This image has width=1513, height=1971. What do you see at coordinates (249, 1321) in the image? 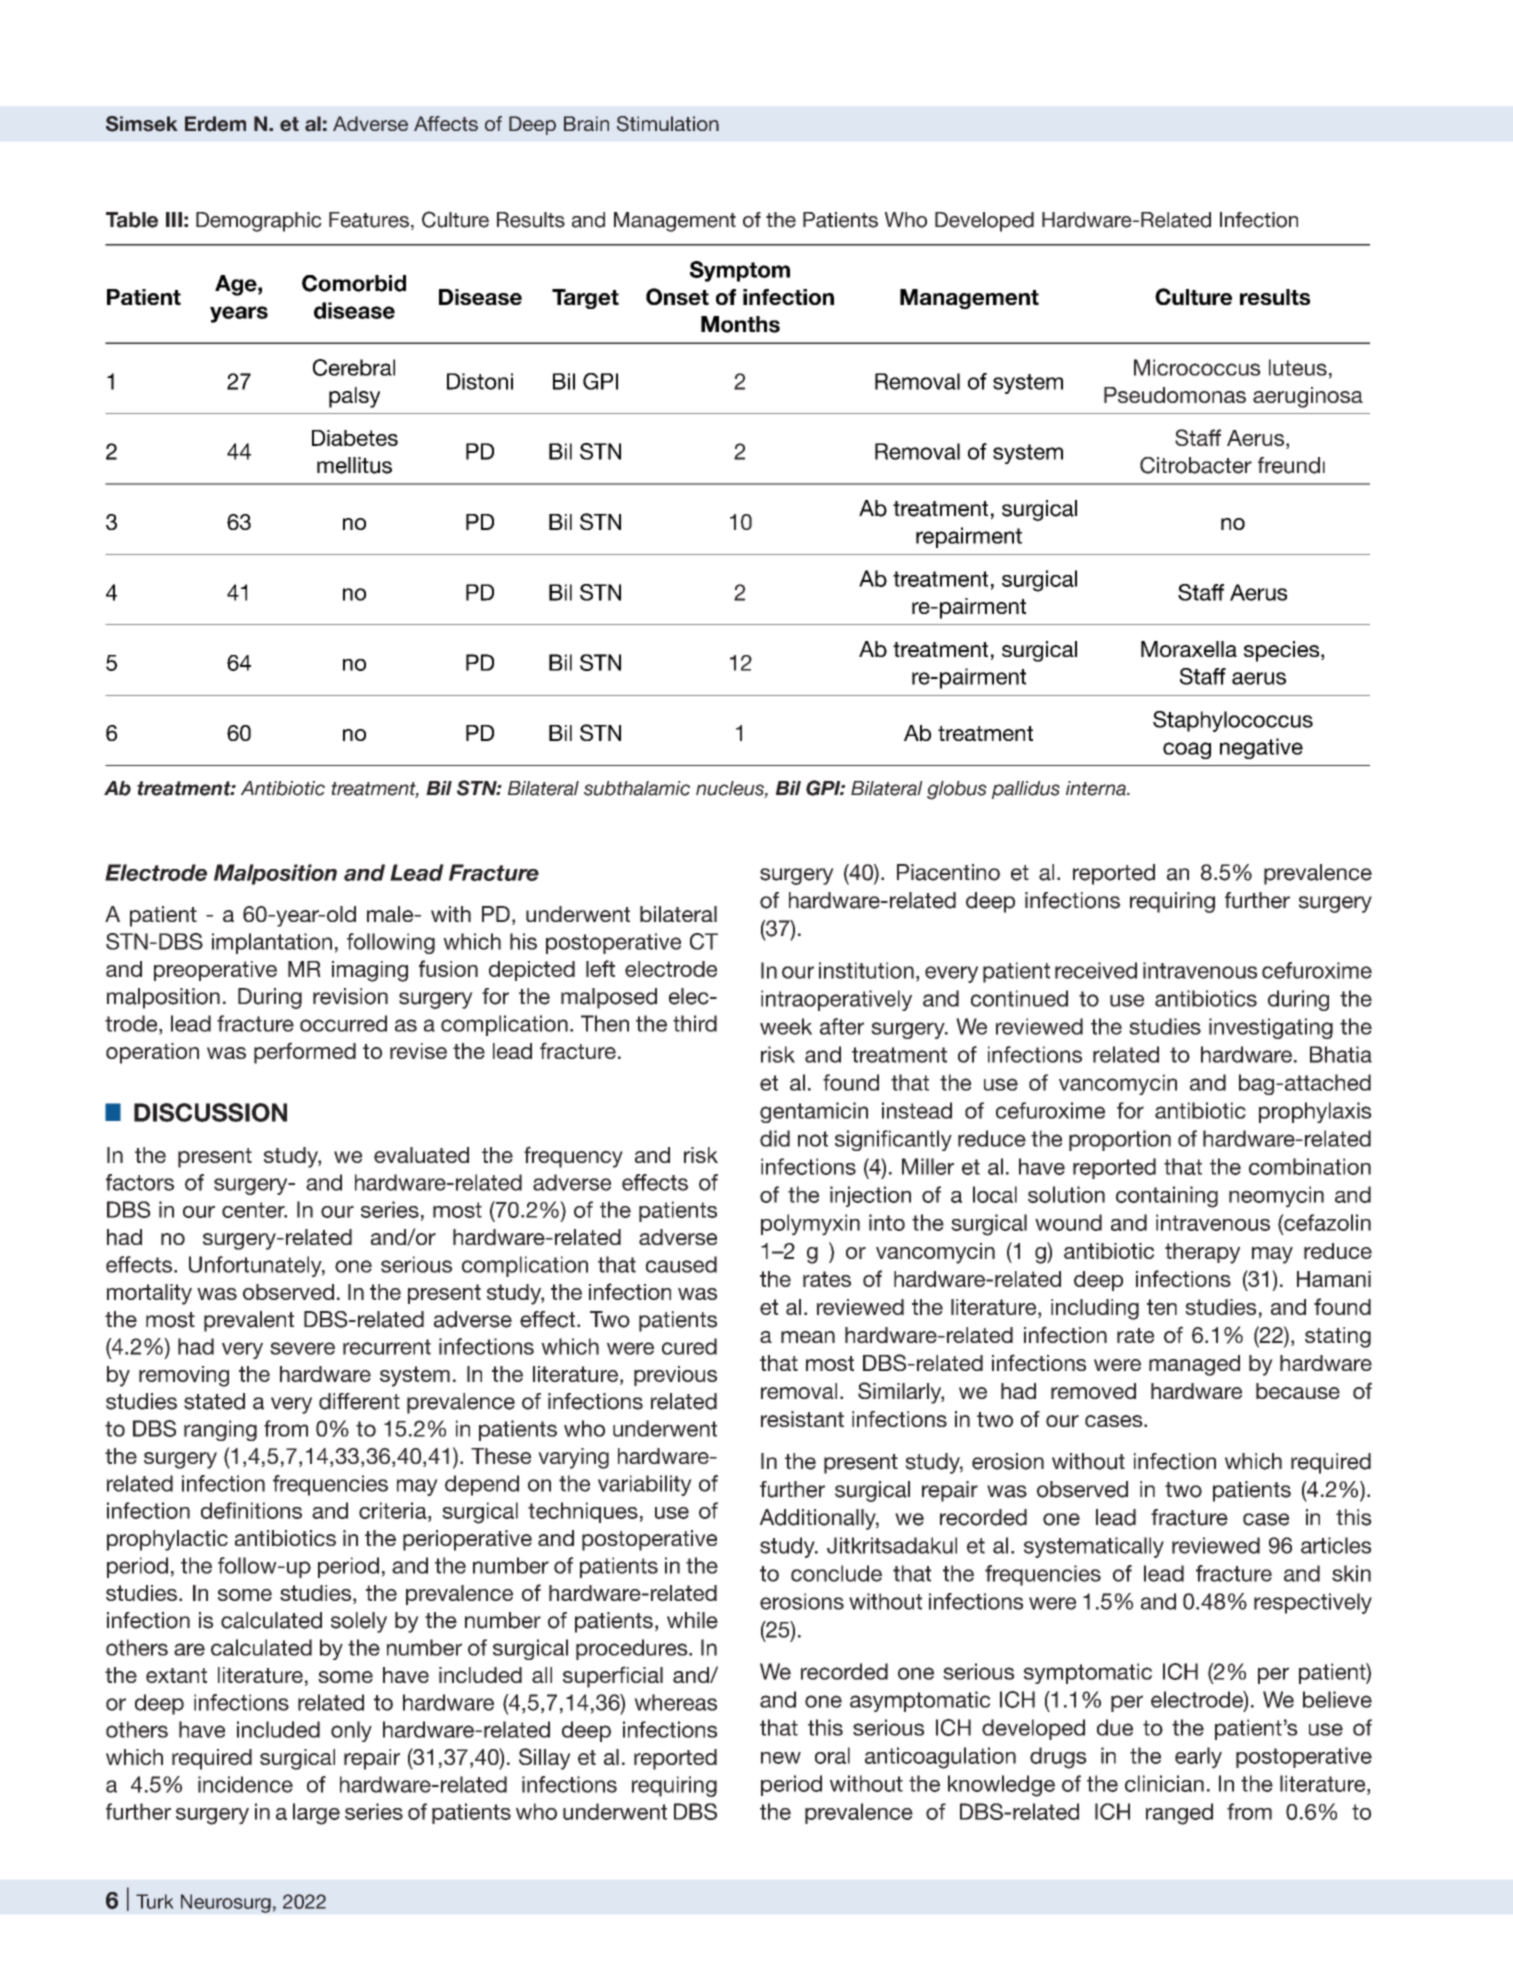
I see `prevalent` at bounding box center [249, 1321].
